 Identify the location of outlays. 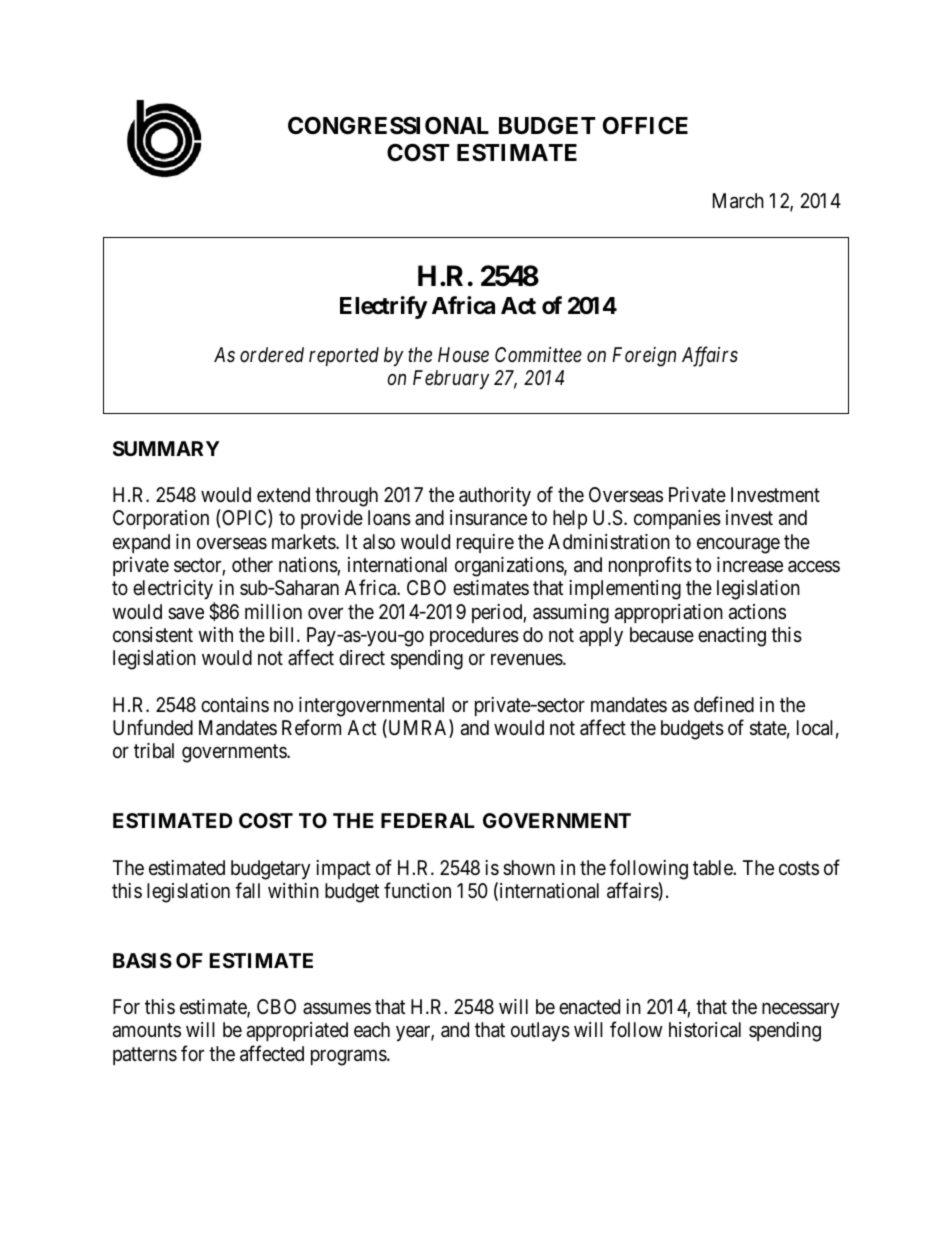
(540, 1031).
